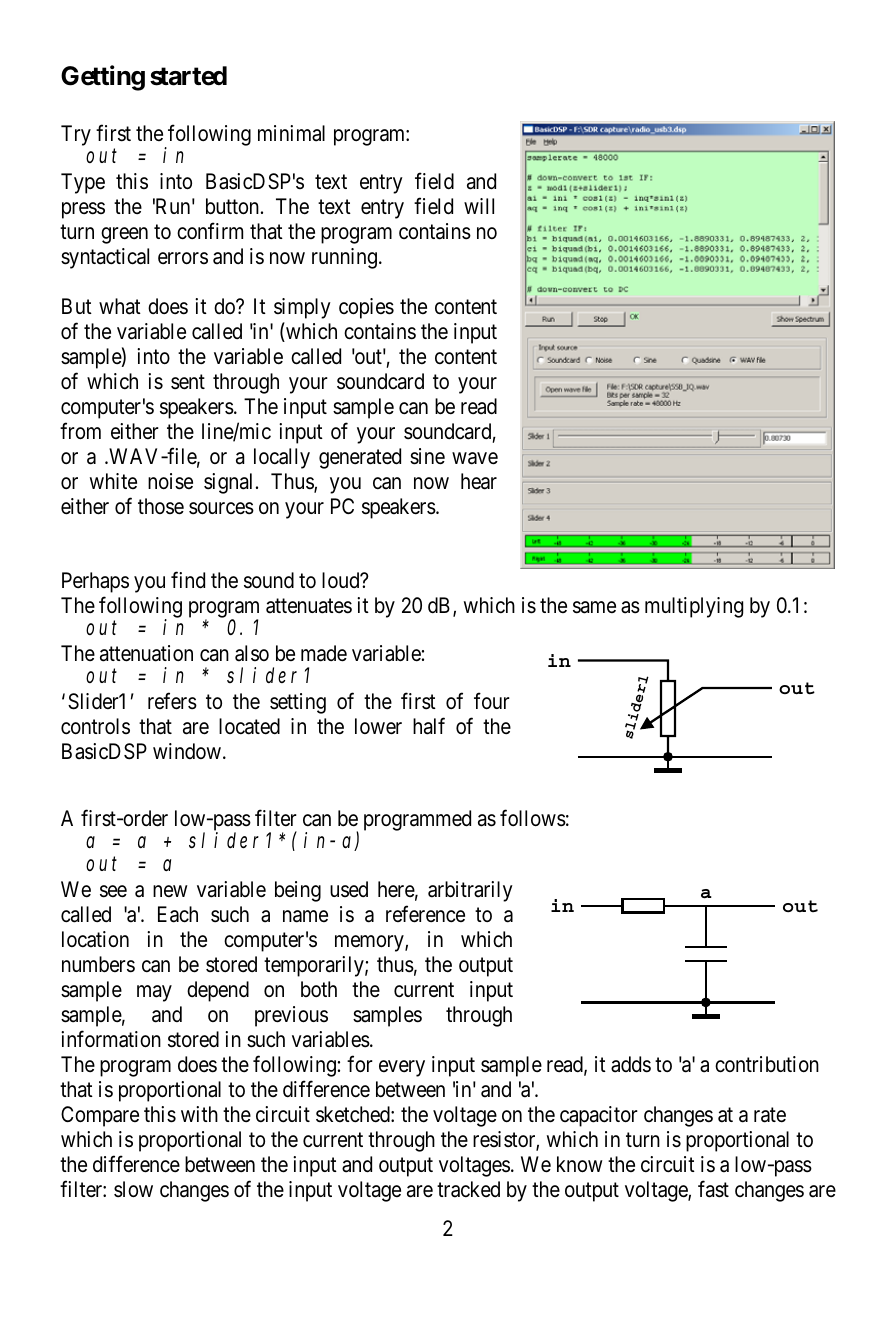 The height and width of the document is (1332, 896). Describe the element at coordinates (146, 653) in the document. I see `attenuation` at that location.
